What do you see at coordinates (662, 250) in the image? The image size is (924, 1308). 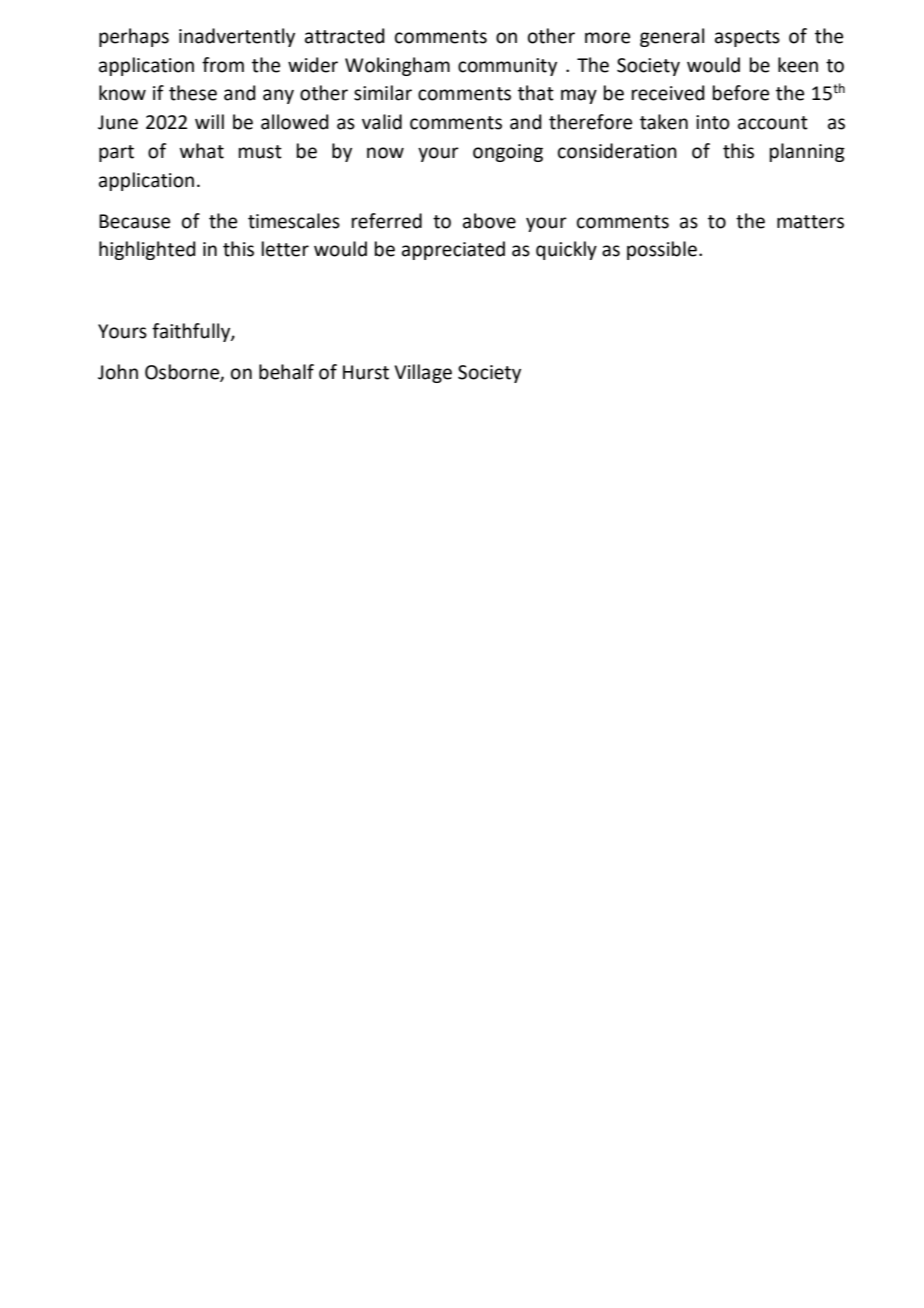 I see `possible` at bounding box center [662, 250].
